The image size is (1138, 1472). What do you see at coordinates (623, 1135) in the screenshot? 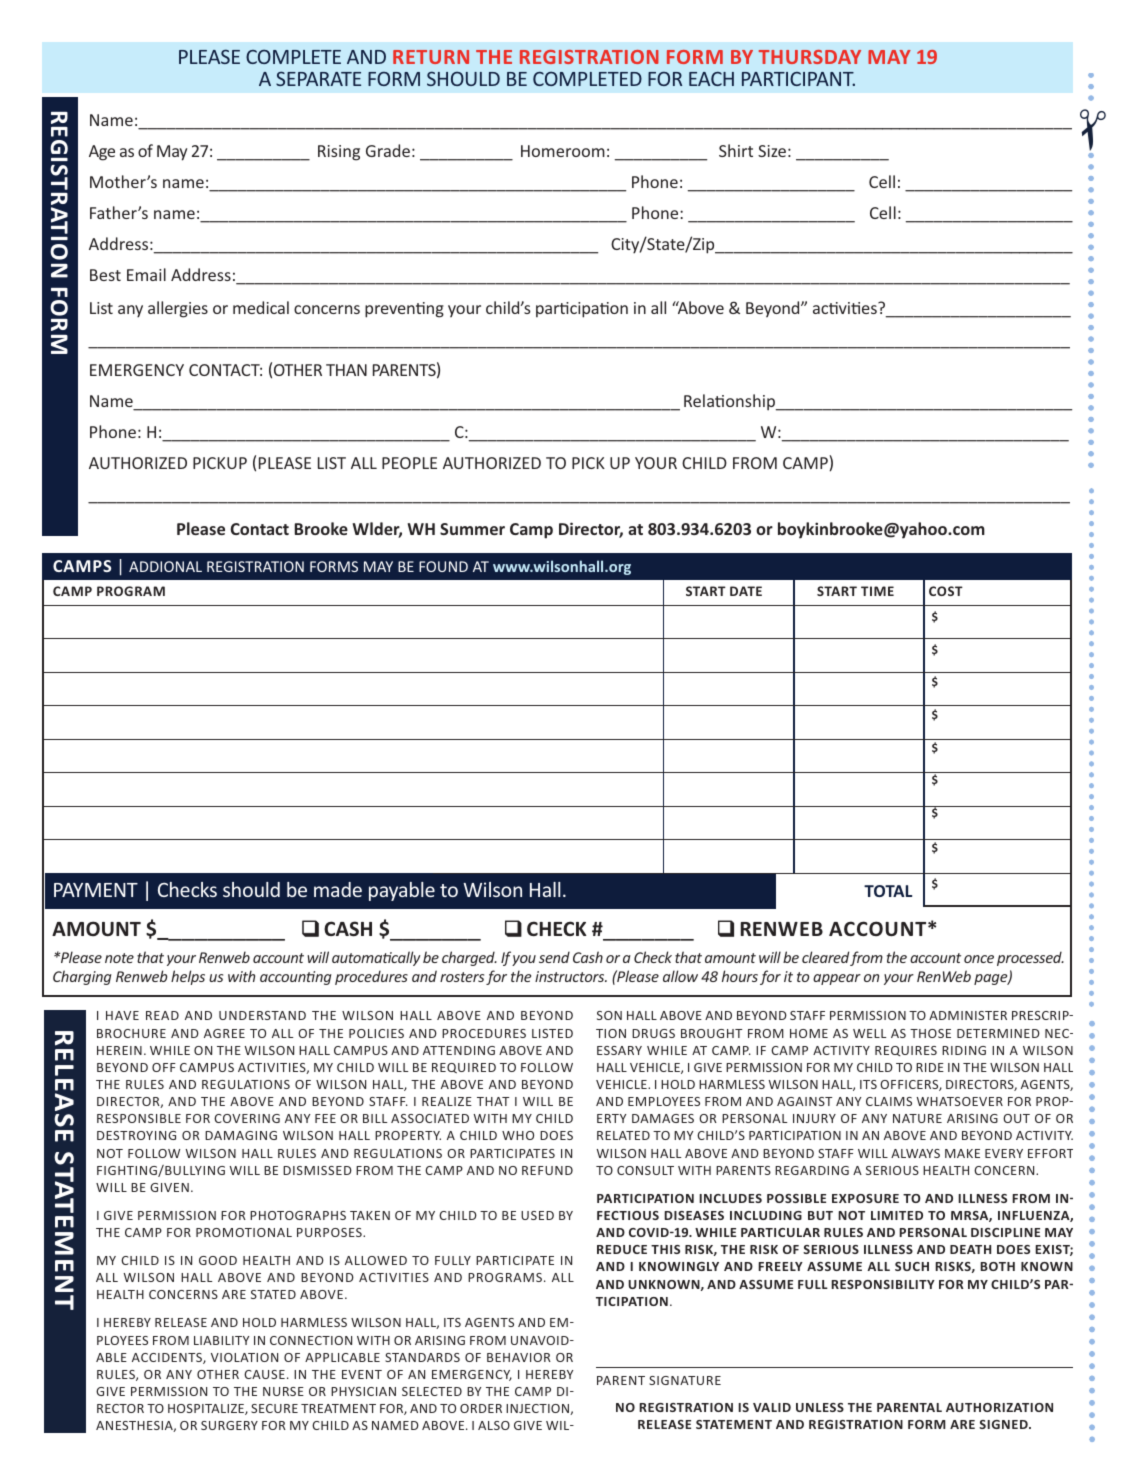
I see `RELATED` at bounding box center [623, 1135].
